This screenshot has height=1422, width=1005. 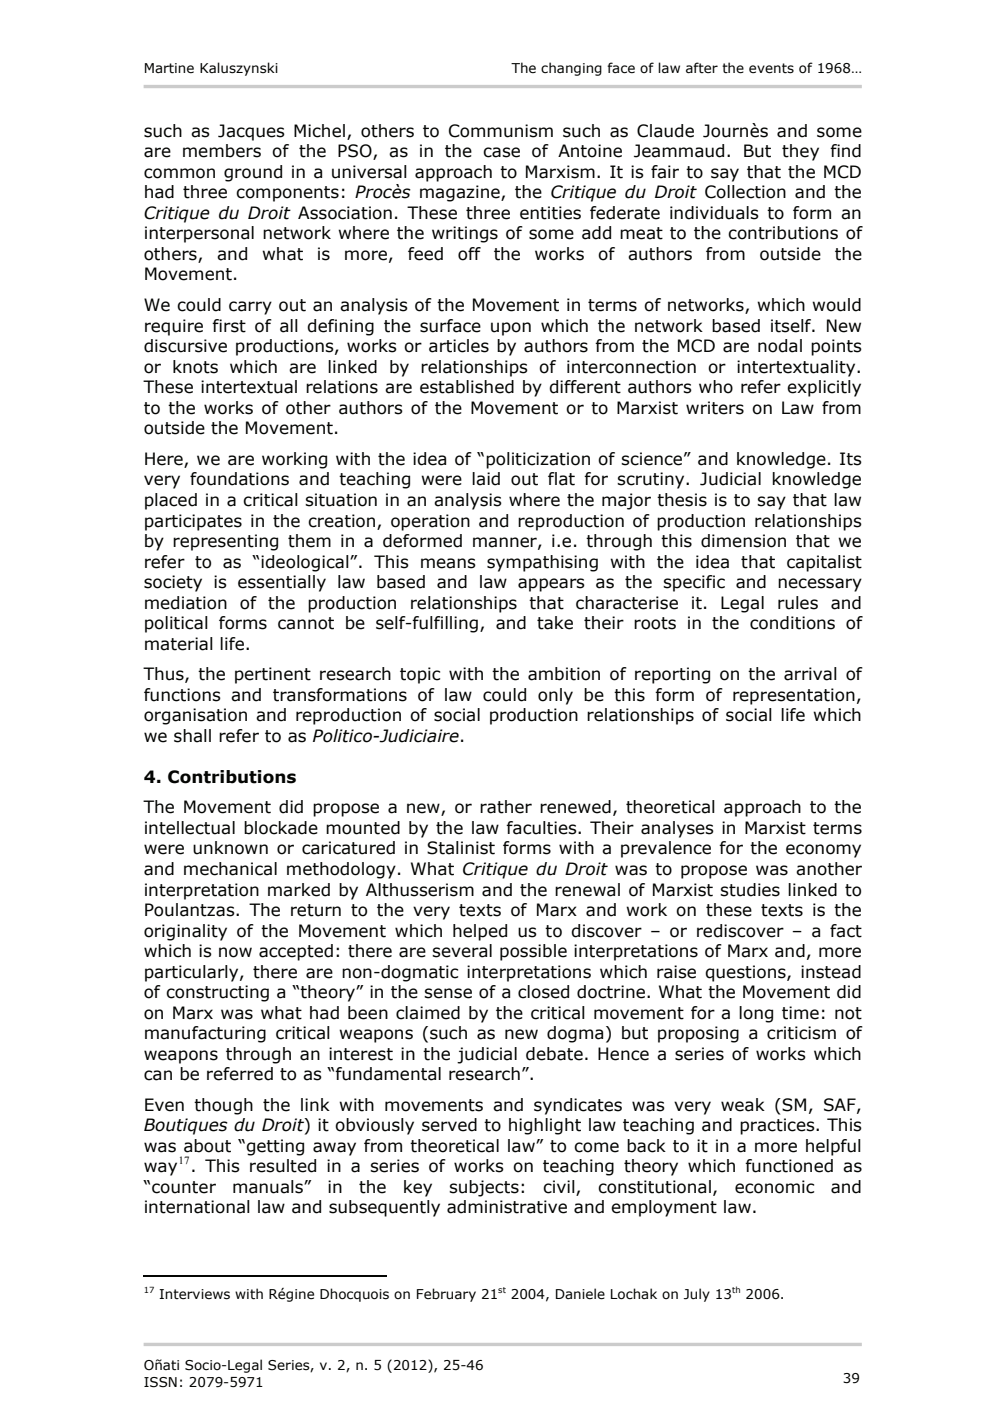 I want to click on helped, so click(x=480, y=932).
